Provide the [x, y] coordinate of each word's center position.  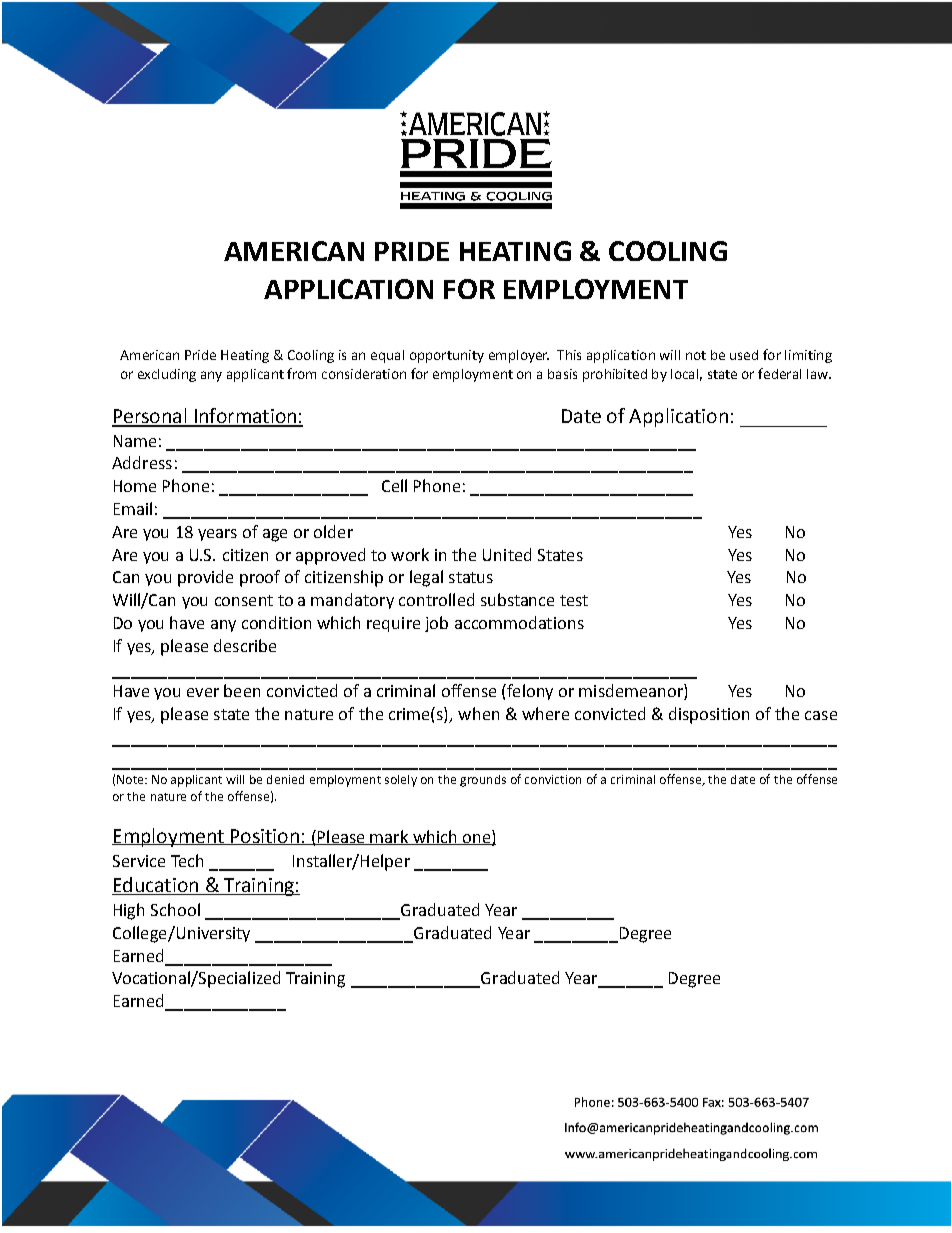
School [175, 909]
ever [203, 692]
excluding [167, 375]
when [478, 713]
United [507, 554]
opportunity [447, 356]
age [275, 535]
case [821, 715]
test [574, 600]
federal [779, 373]
